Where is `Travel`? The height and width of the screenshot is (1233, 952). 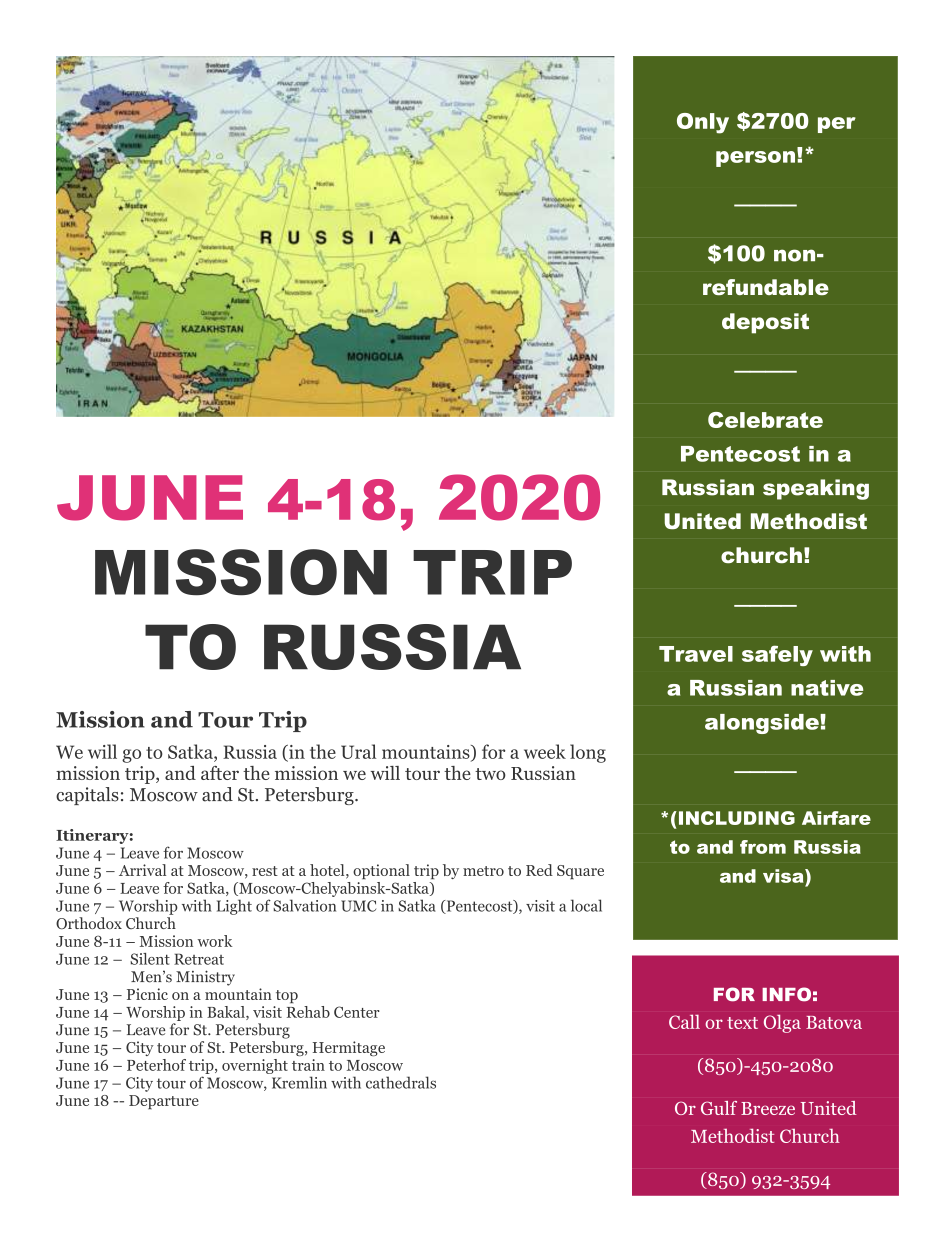 Travel is located at coordinates (696, 654).
